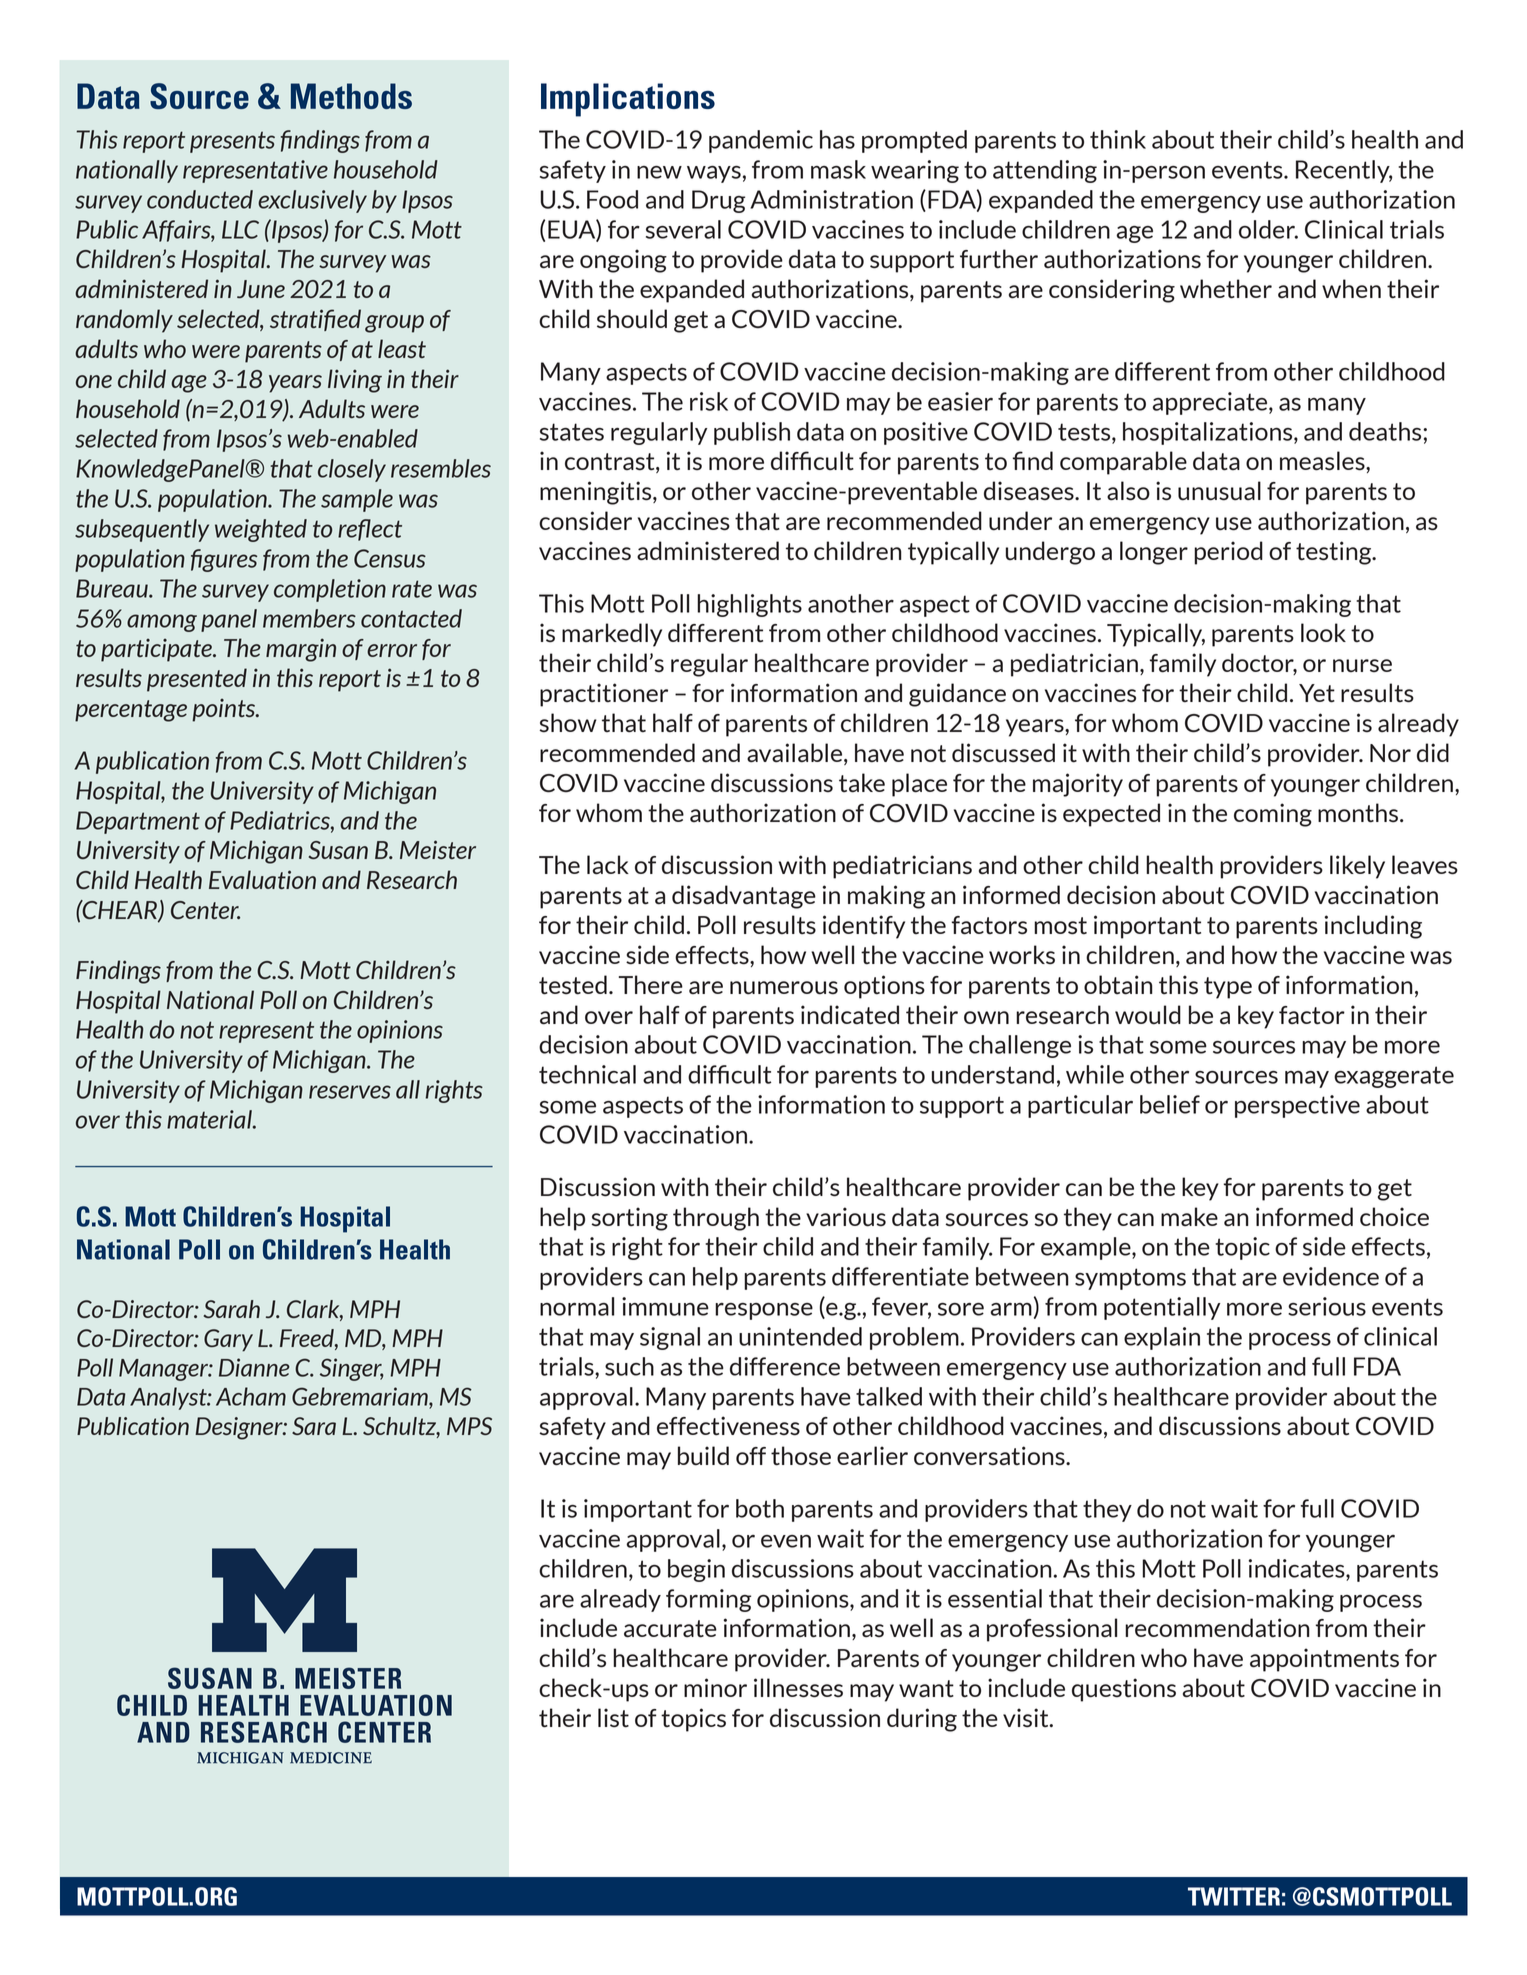  Describe the element at coordinates (613, 1718) in the document. I see `list` at that location.
